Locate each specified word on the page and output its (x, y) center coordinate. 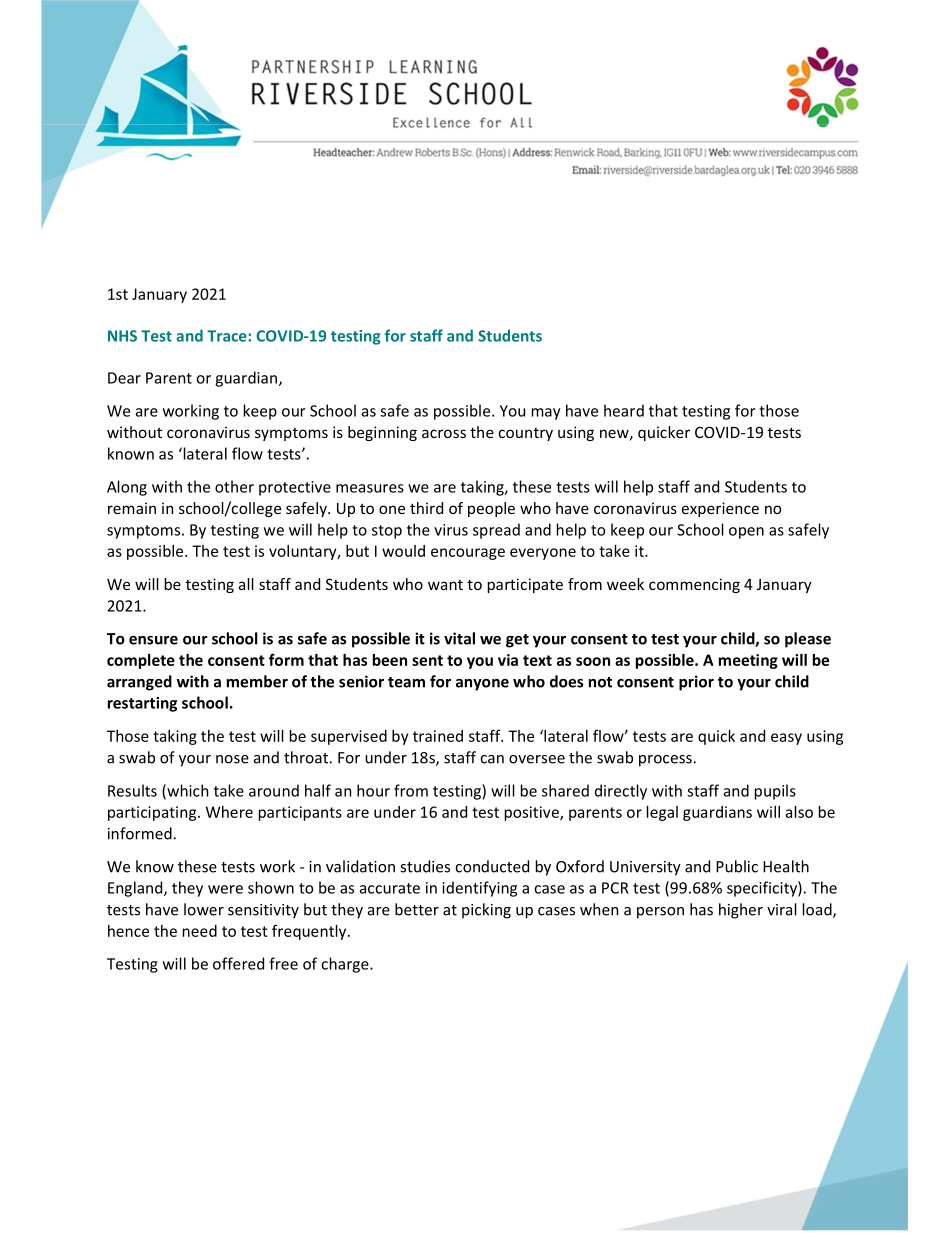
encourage (468, 554)
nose (232, 759)
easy (786, 739)
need (200, 931)
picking (486, 911)
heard (624, 410)
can (492, 759)
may (546, 414)
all (246, 584)
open (746, 533)
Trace (228, 336)
